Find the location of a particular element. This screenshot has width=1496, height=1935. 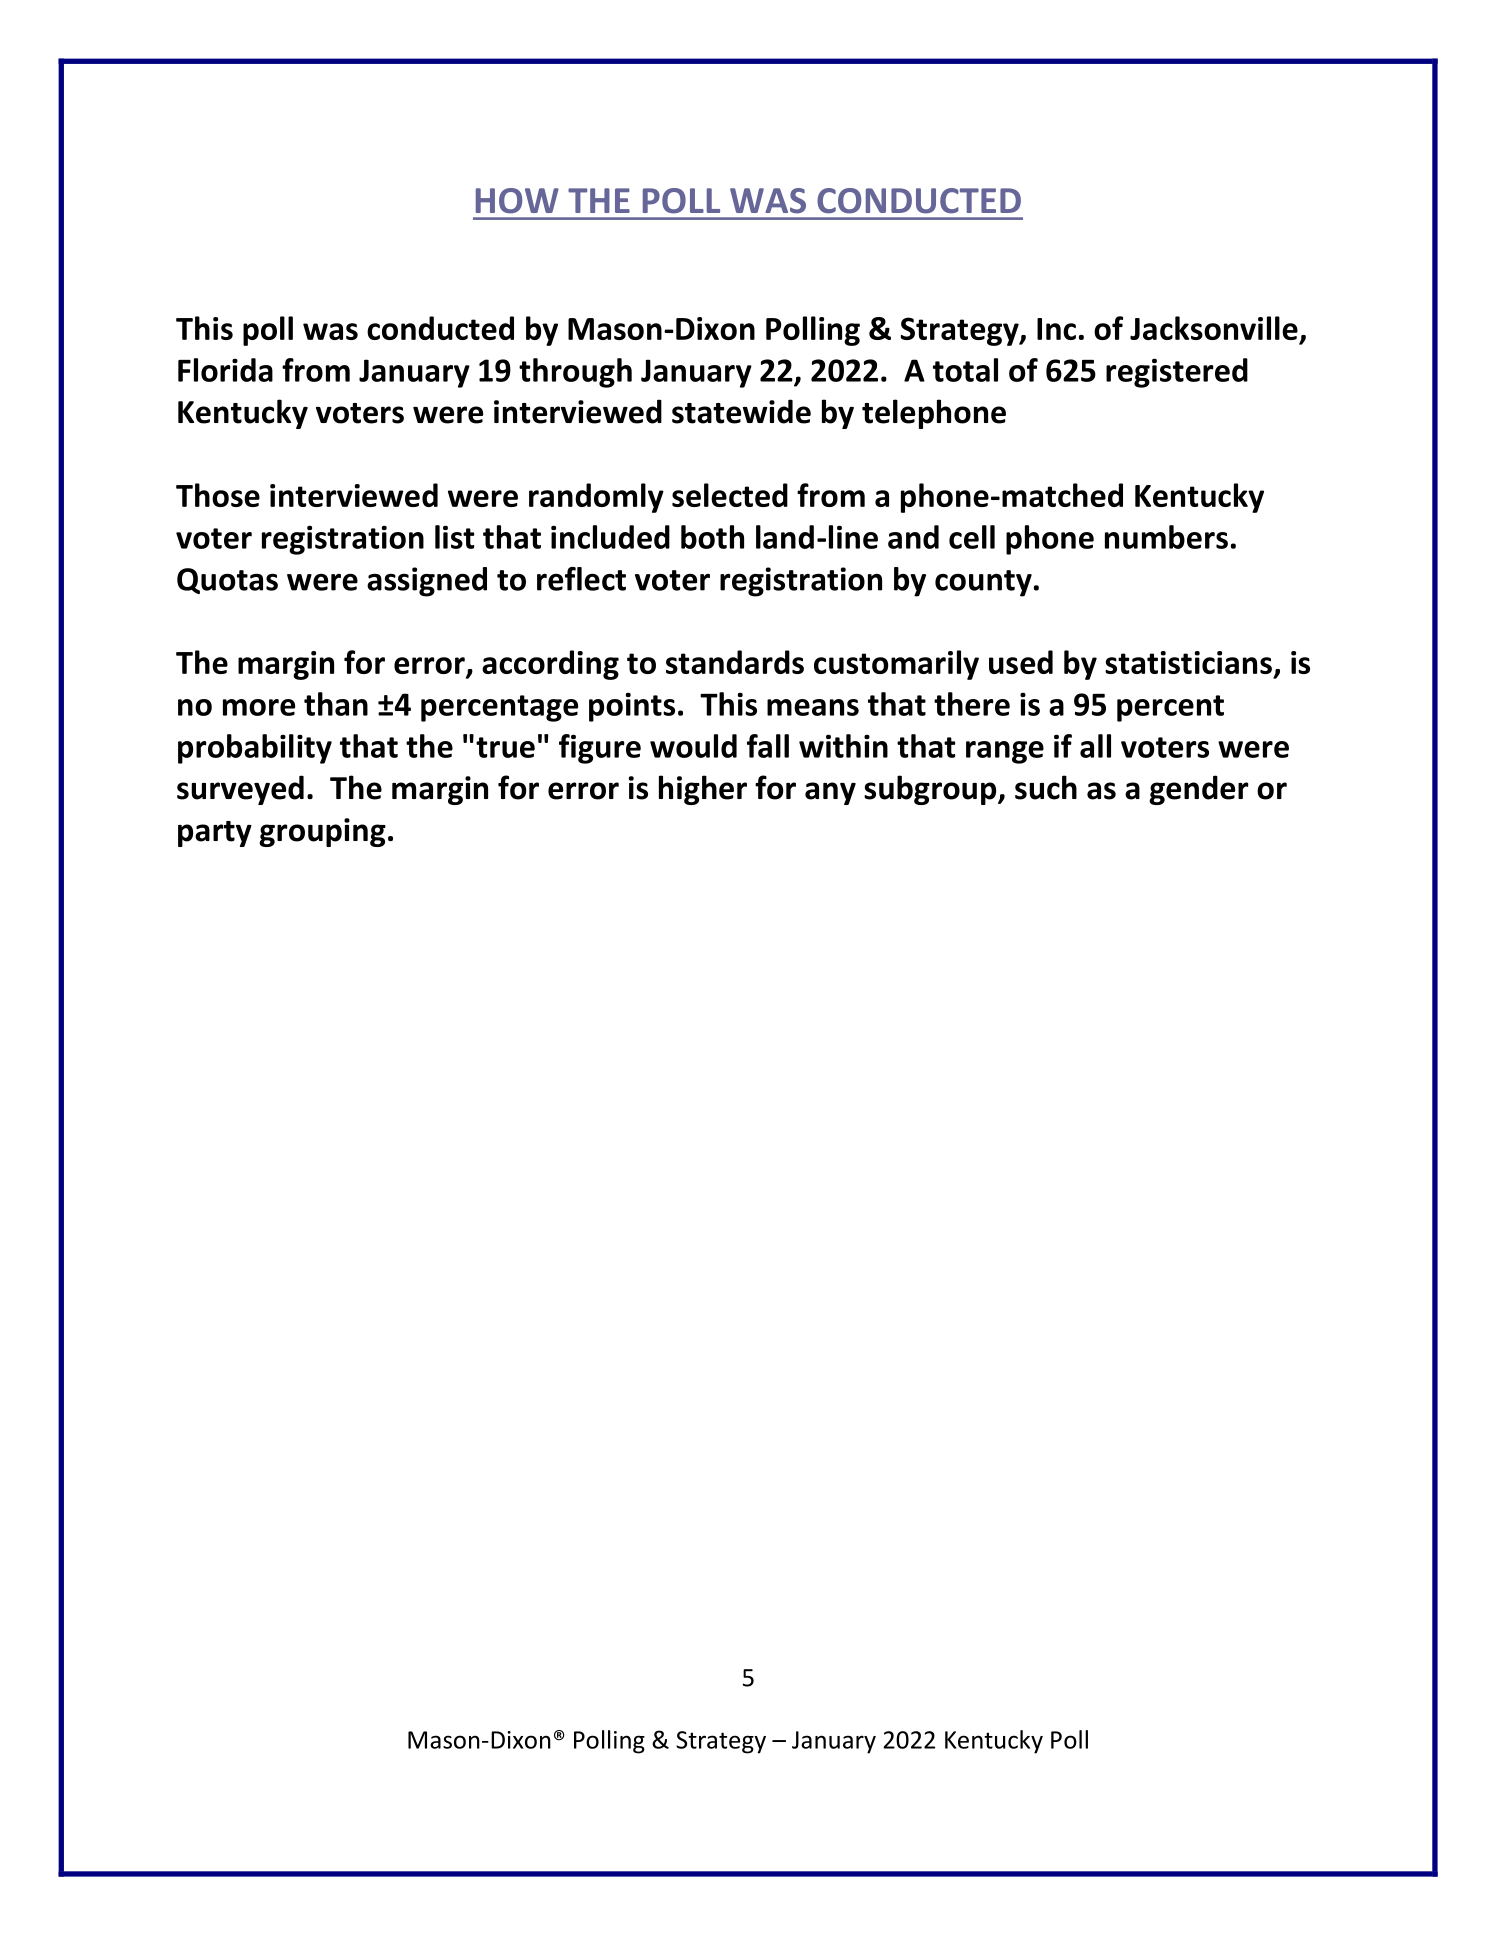

county is located at coordinates (983, 583).
